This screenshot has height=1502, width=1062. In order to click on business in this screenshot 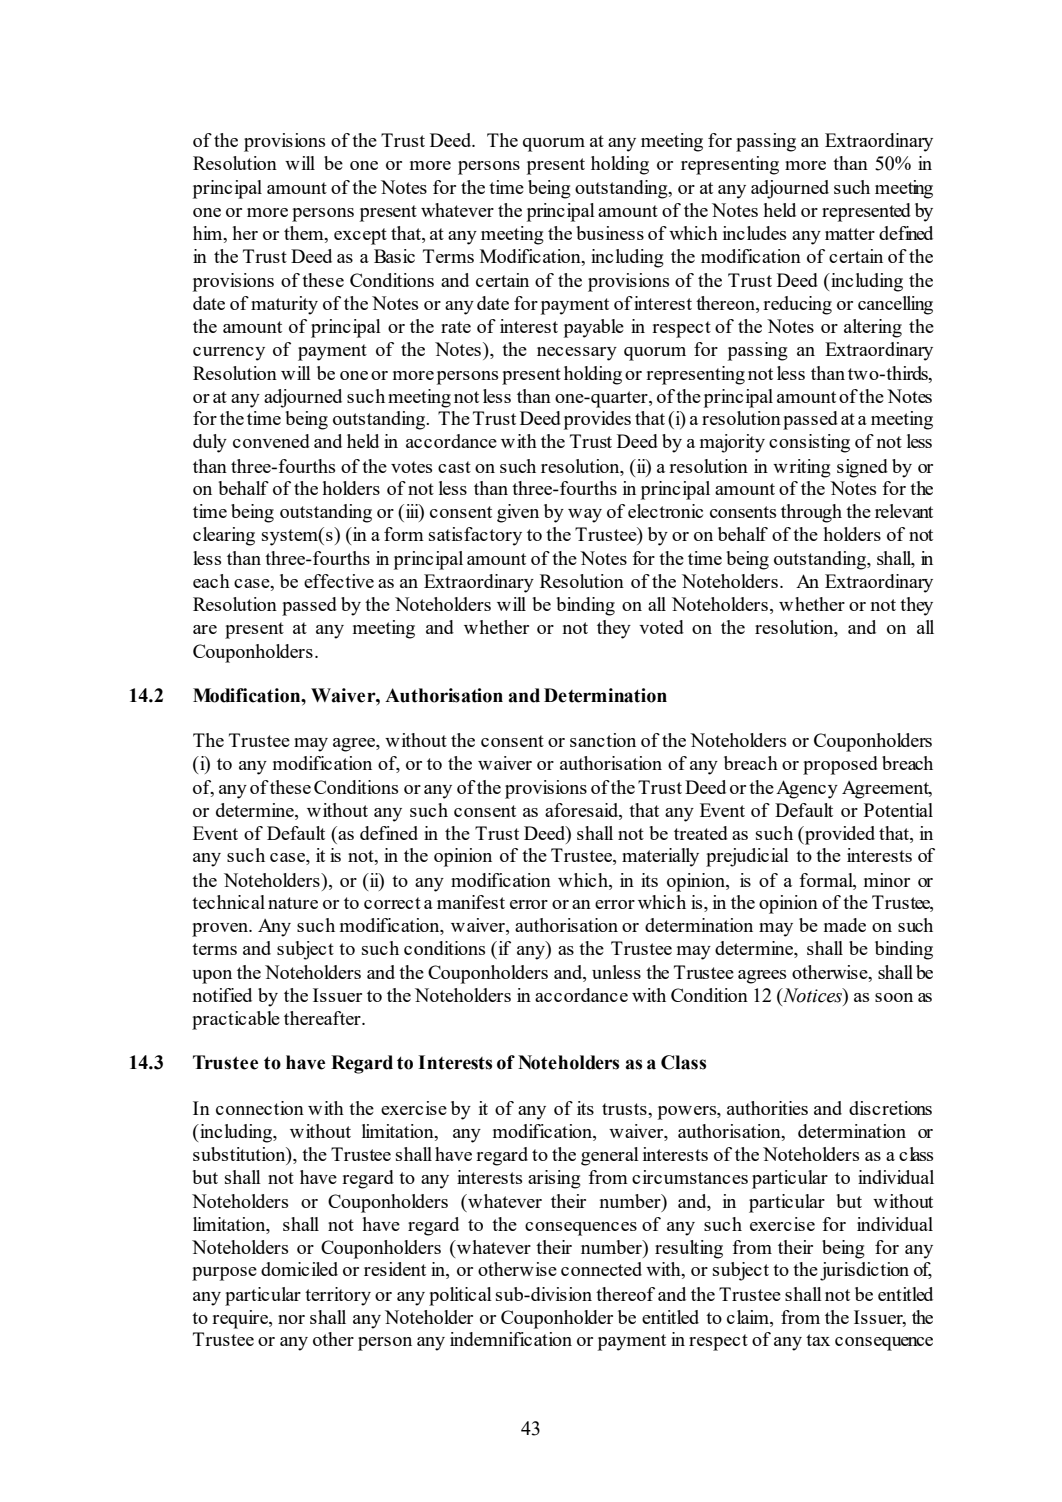, I will do `click(610, 233)`.
